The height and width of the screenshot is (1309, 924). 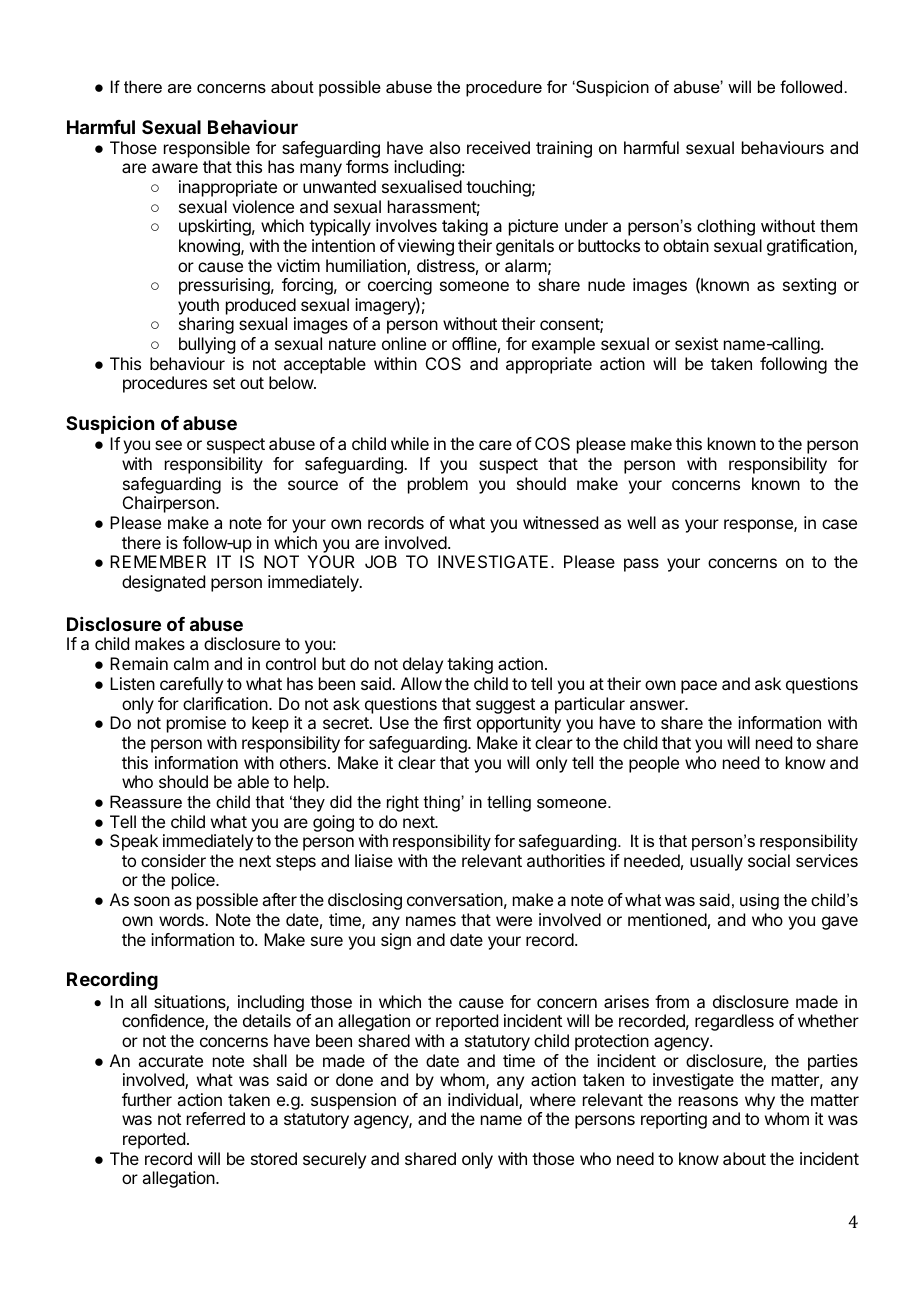 What do you see at coordinates (498, 147) in the screenshot?
I see `received` at bounding box center [498, 147].
